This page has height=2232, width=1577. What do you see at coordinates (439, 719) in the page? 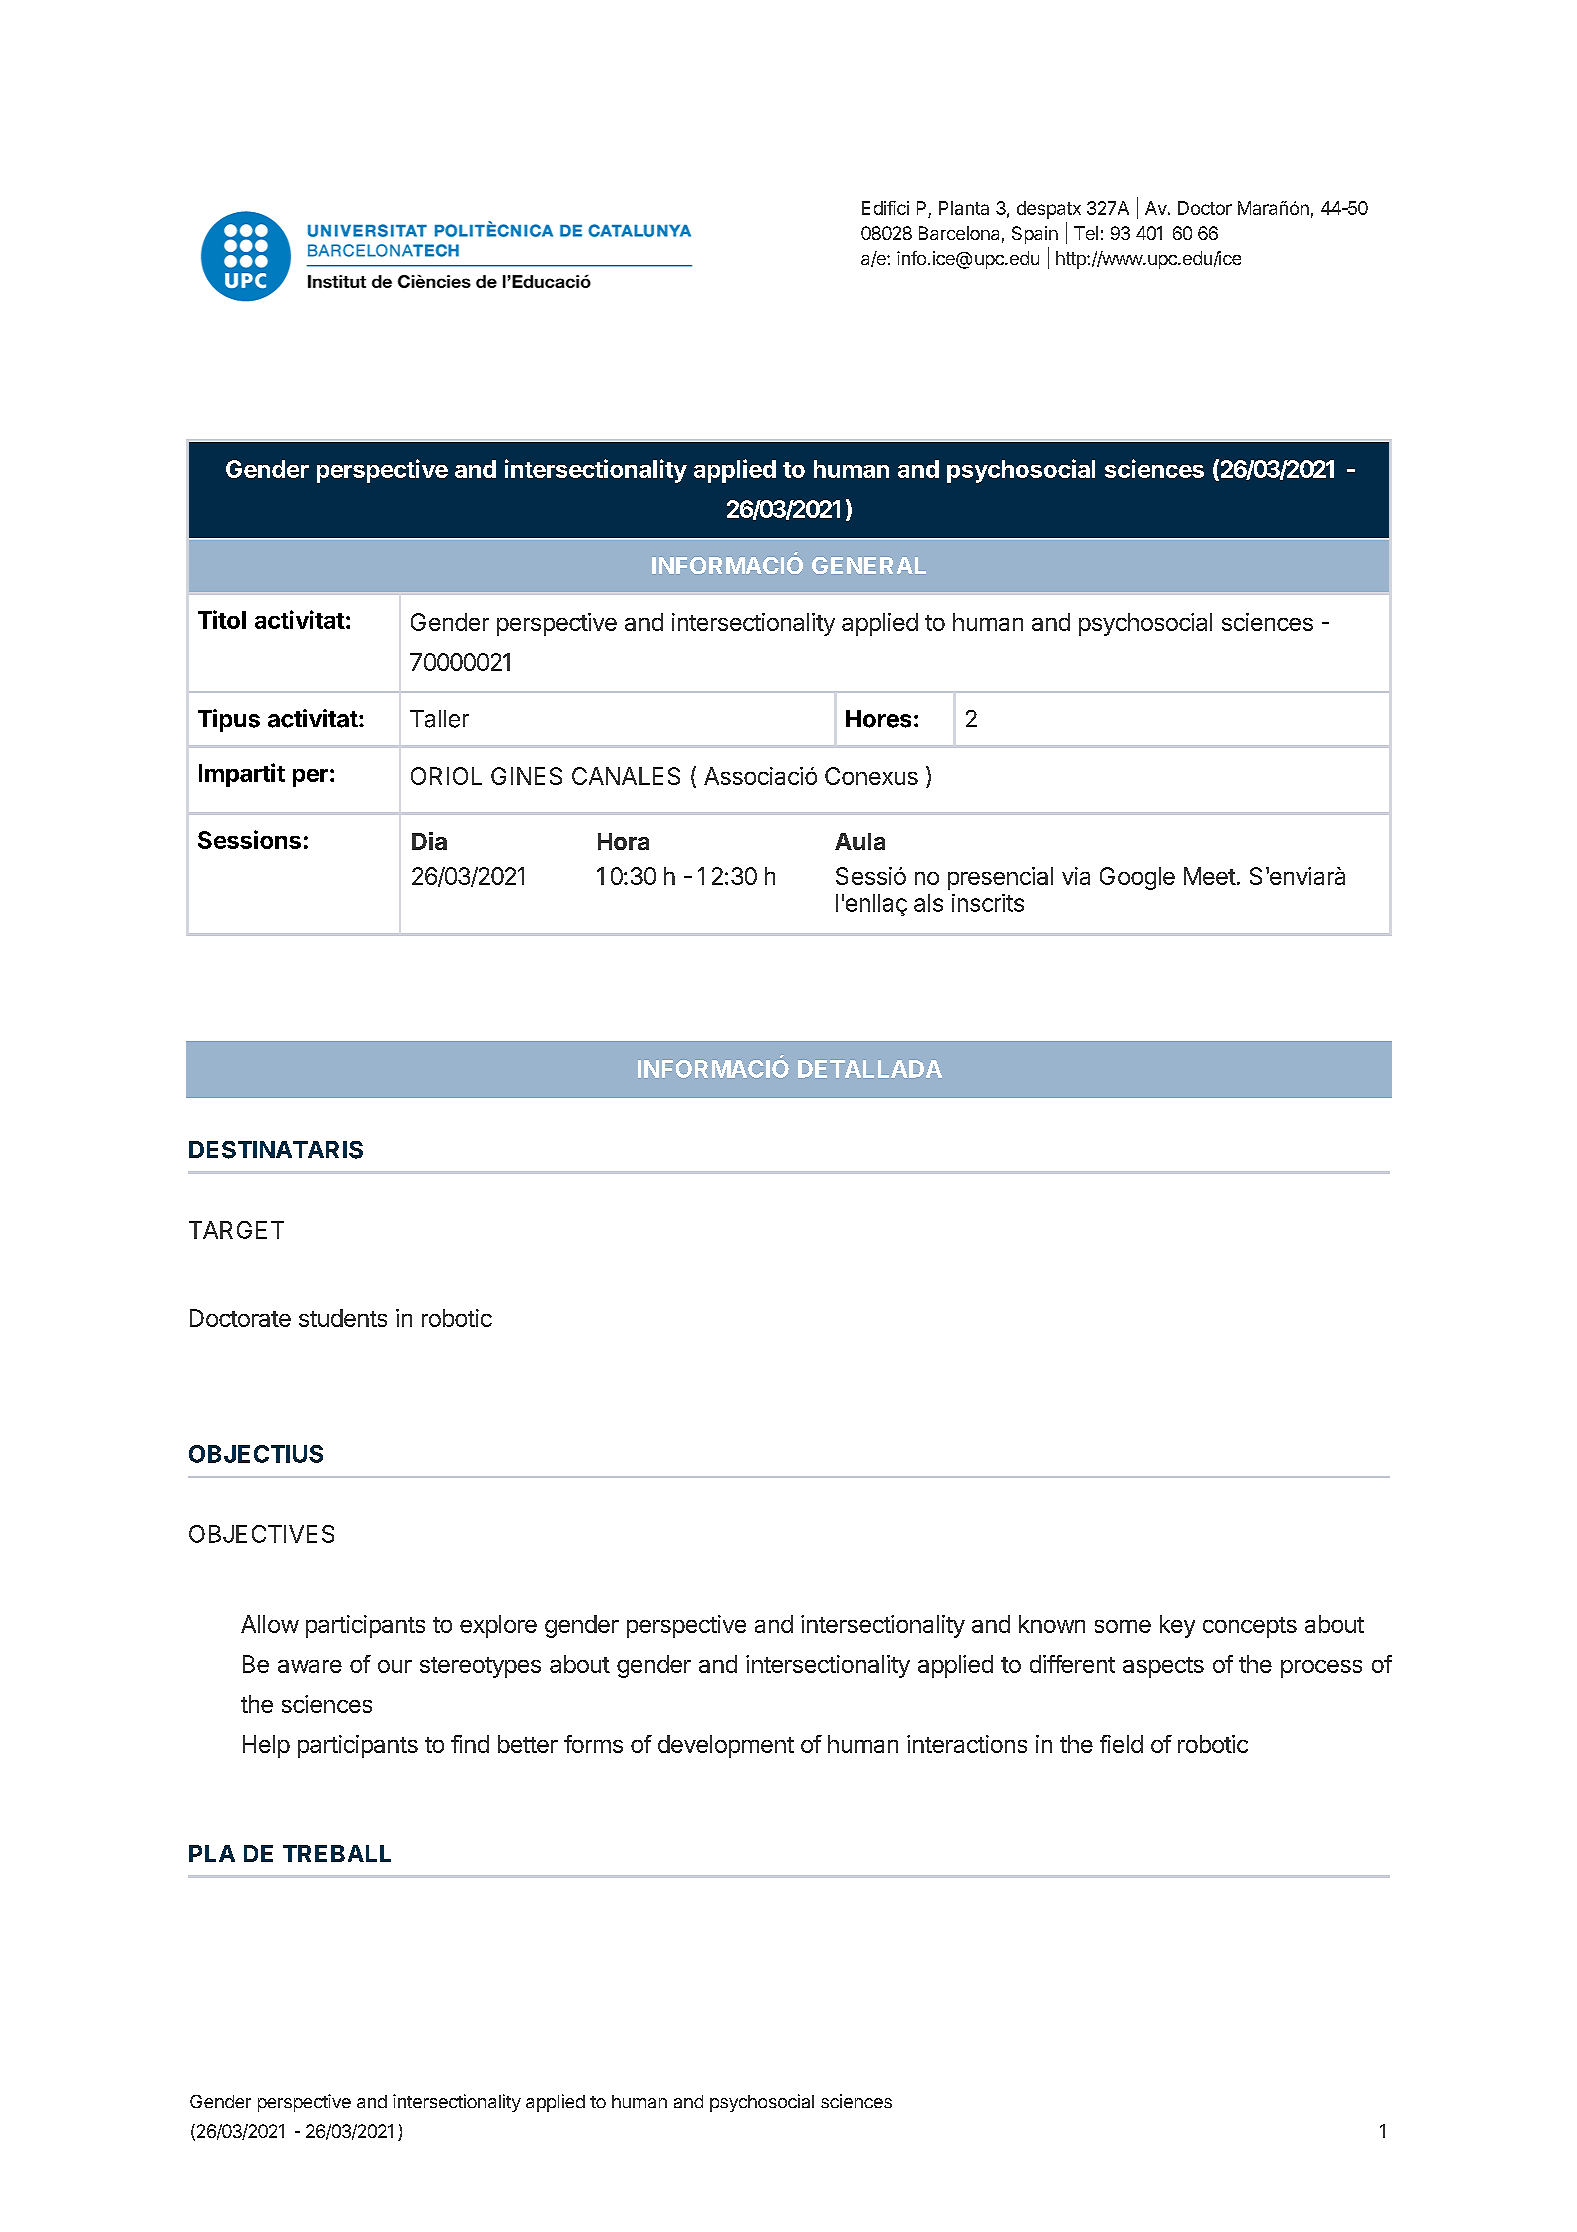
I see `Taller` at bounding box center [439, 719].
